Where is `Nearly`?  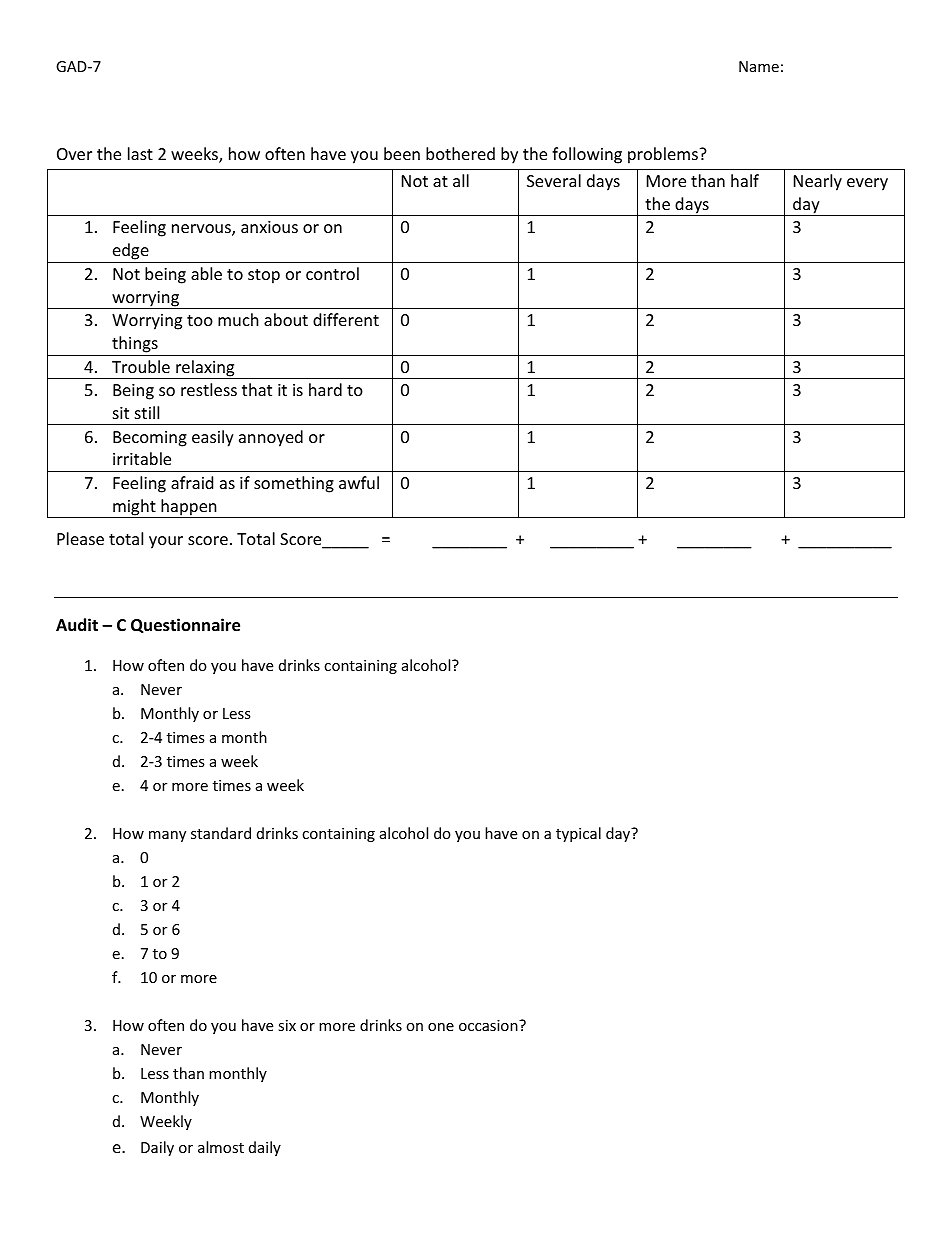 Nearly is located at coordinates (818, 182).
